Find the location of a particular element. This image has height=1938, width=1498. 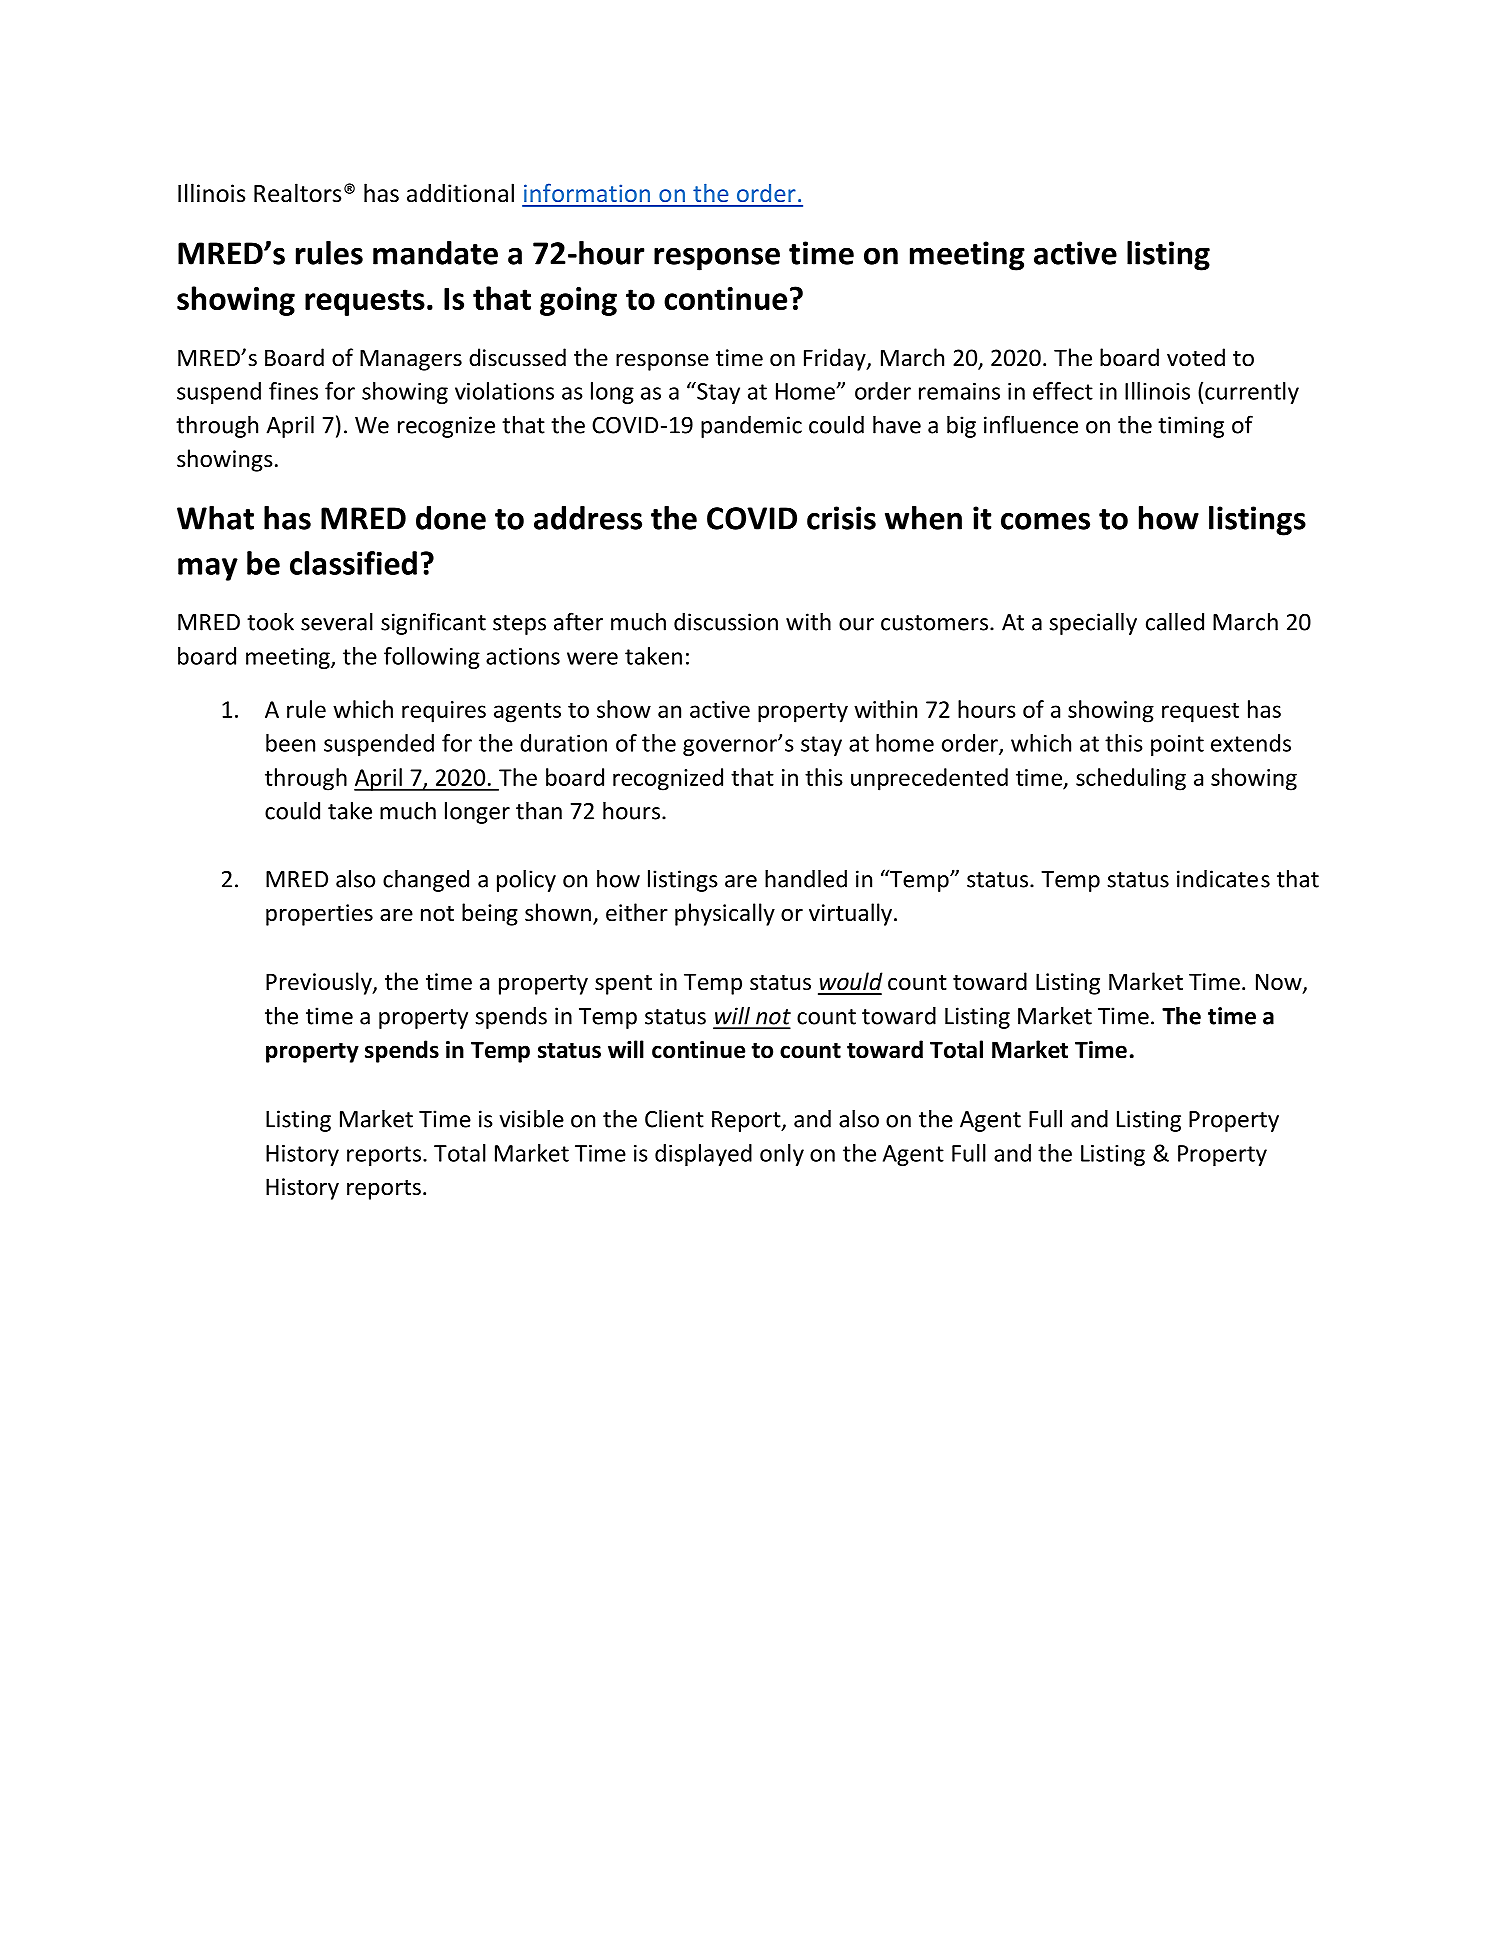

going is located at coordinates (578, 301).
